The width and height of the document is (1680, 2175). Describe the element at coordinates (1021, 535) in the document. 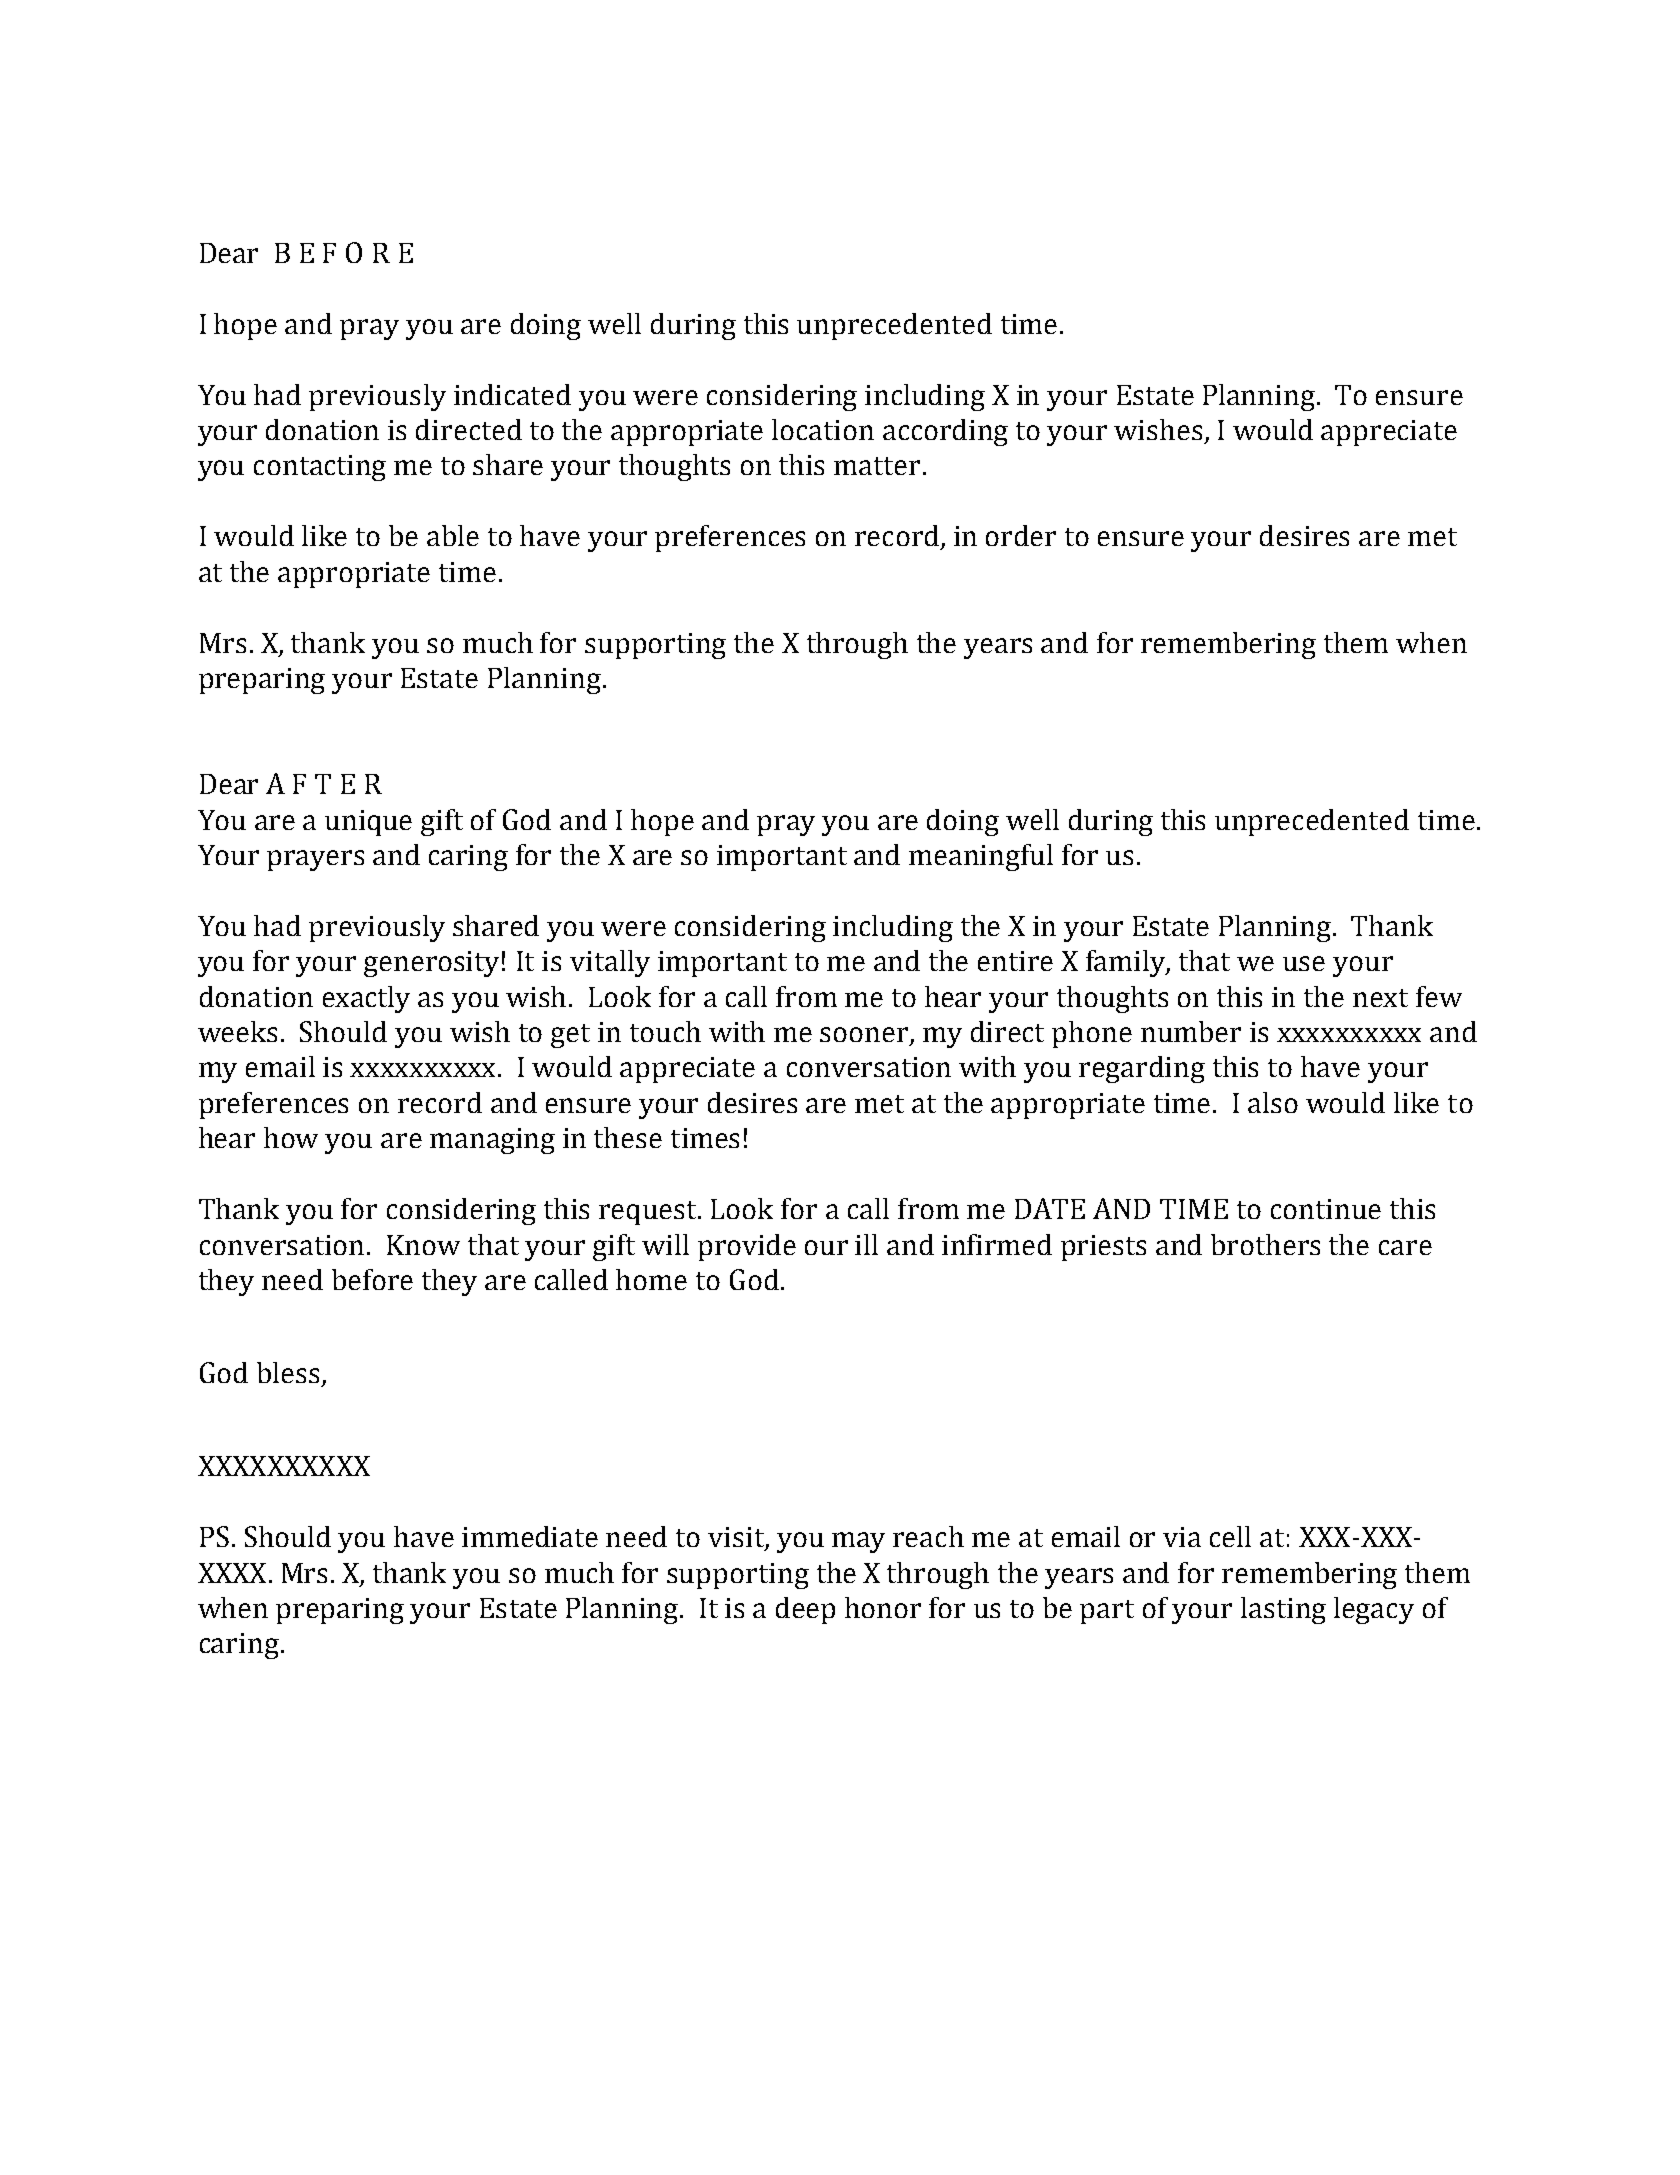

I see `order` at that location.
